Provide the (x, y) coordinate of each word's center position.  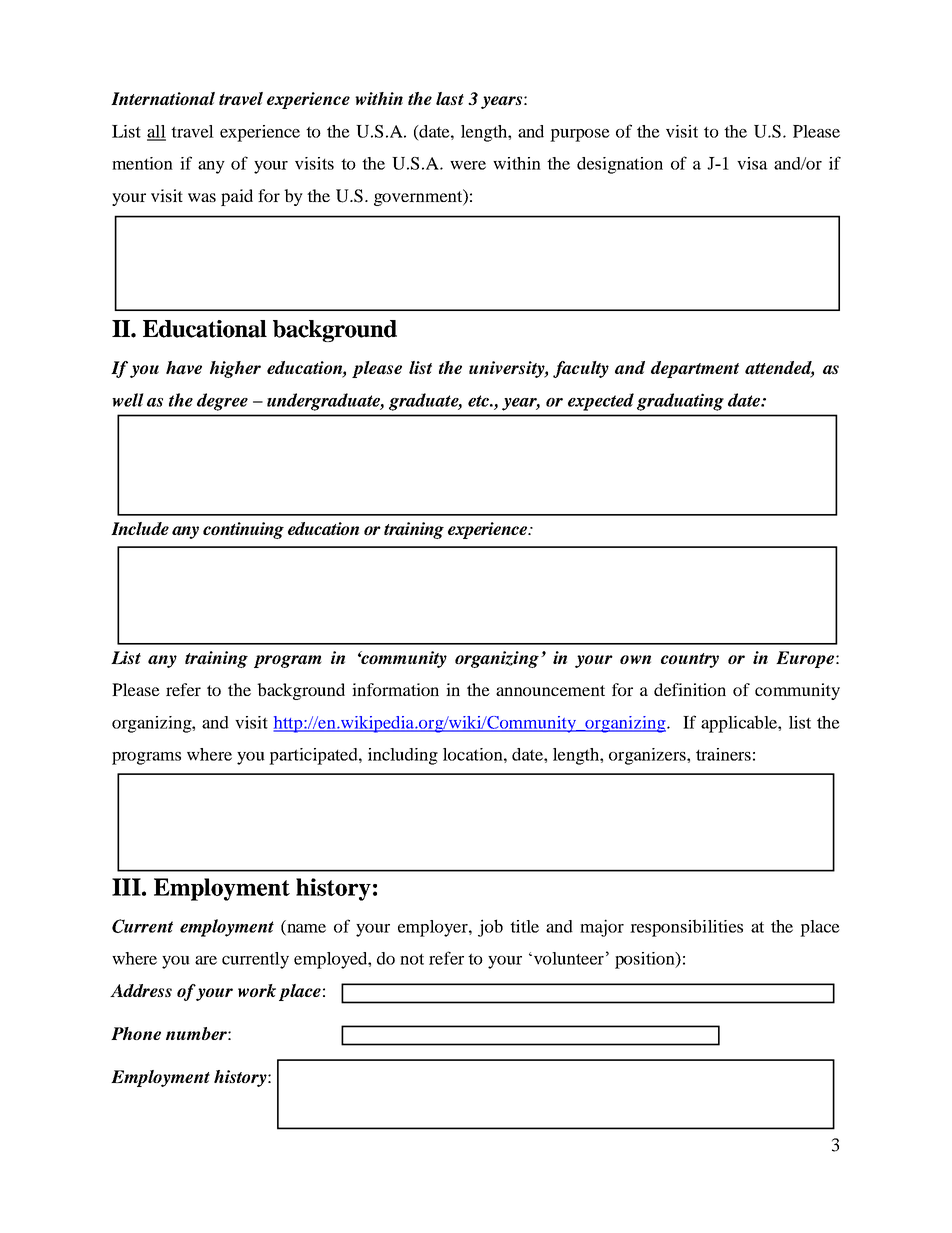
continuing (243, 530)
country (690, 660)
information (395, 689)
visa (752, 163)
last (450, 99)
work (257, 990)
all (156, 132)
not (412, 959)
